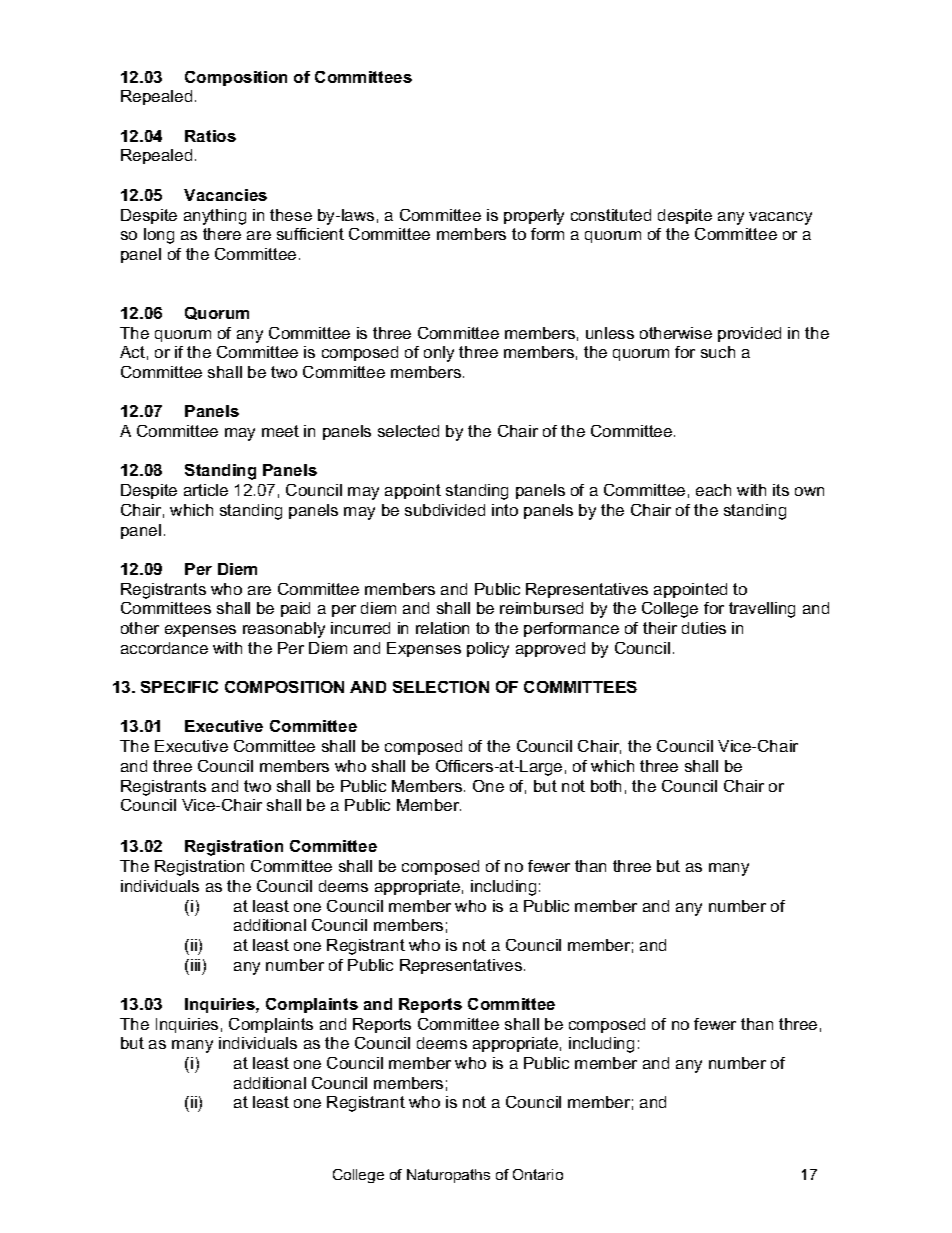  Describe the element at coordinates (704, 628) in the page. I see `duties` at that location.
